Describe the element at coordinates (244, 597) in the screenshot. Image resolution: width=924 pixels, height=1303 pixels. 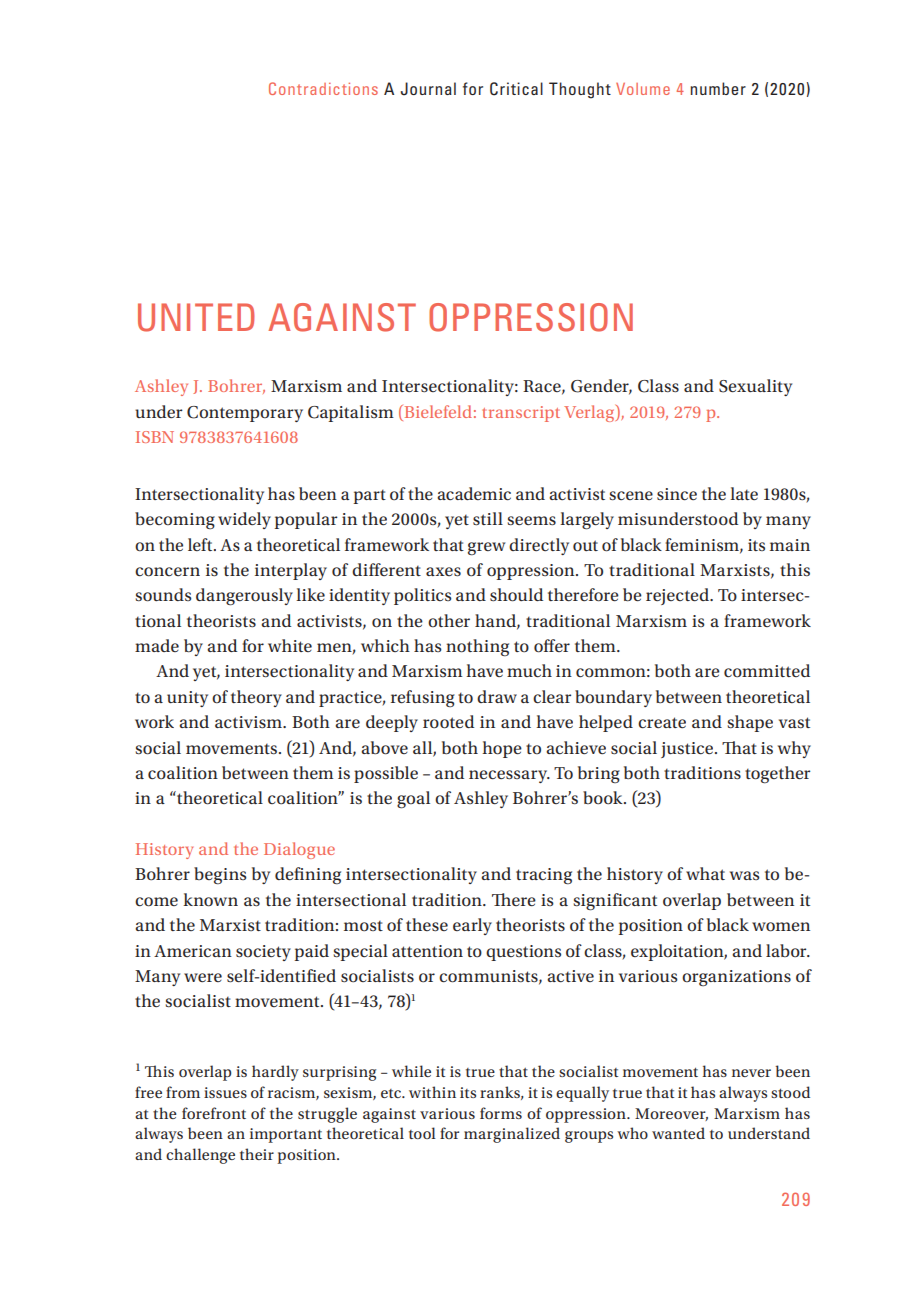
I see `dangerously` at that location.
